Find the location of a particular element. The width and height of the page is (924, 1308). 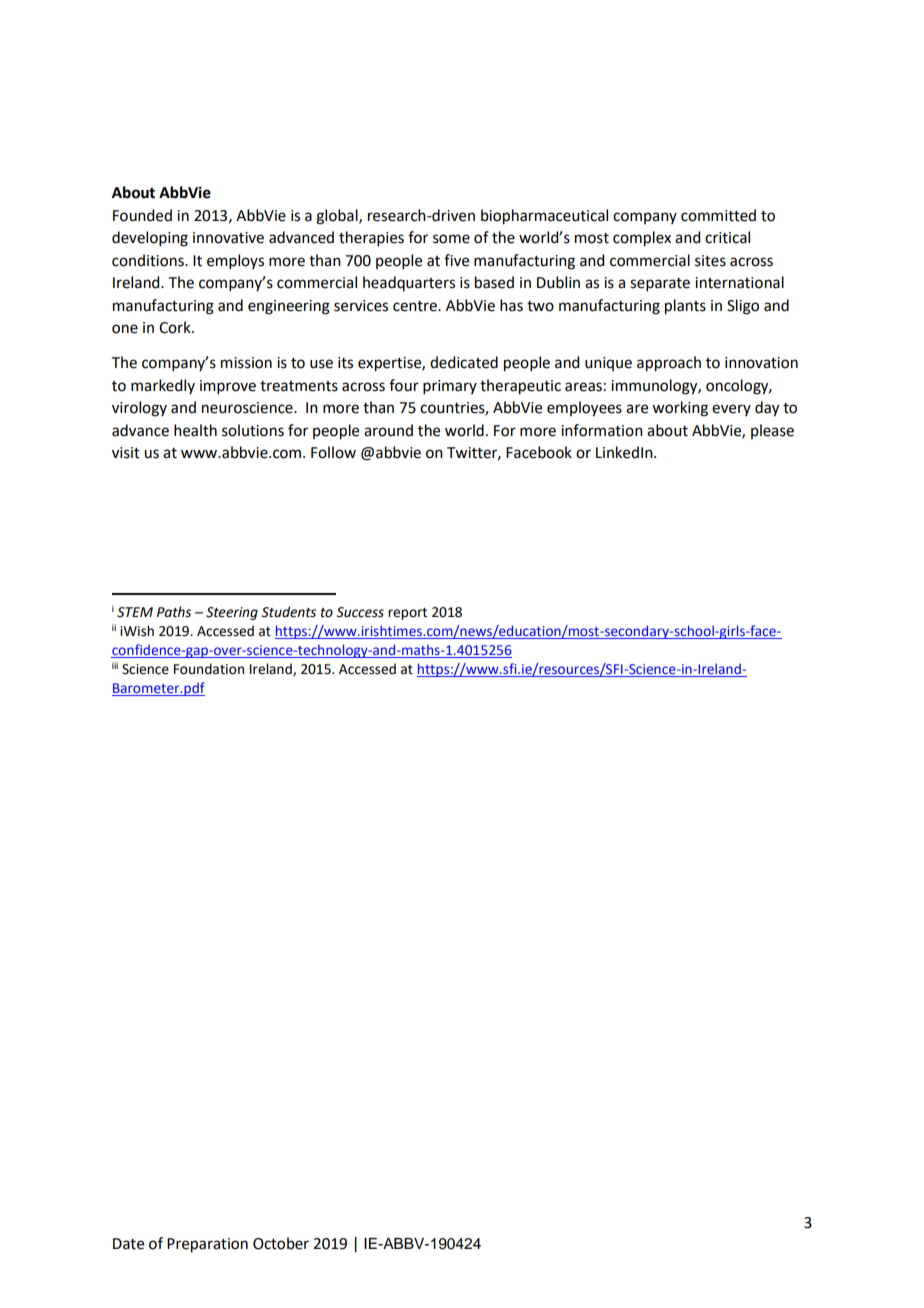

some is located at coordinates (451, 239).
